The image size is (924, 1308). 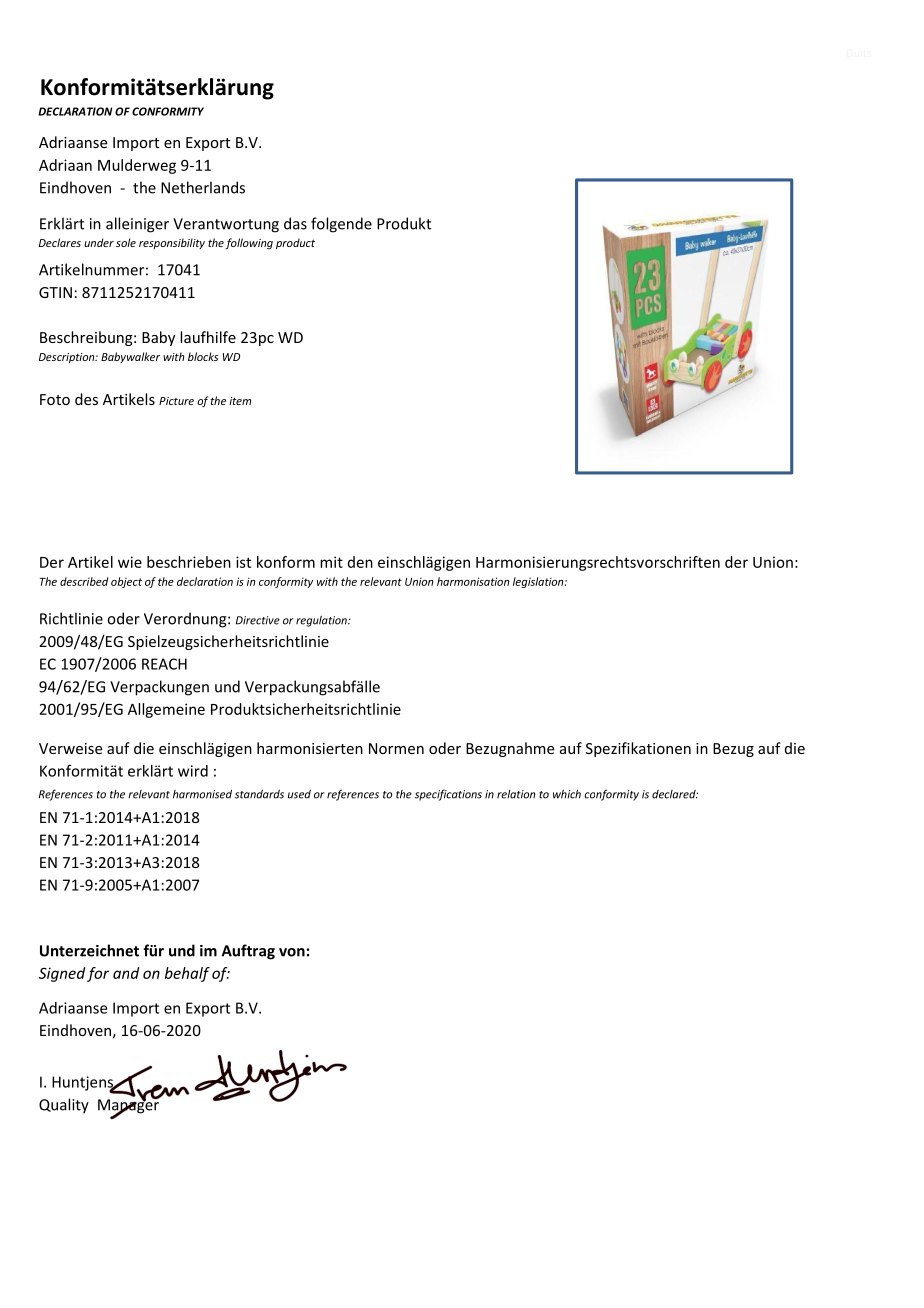 I want to click on Manager, so click(x=129, y=1106).
